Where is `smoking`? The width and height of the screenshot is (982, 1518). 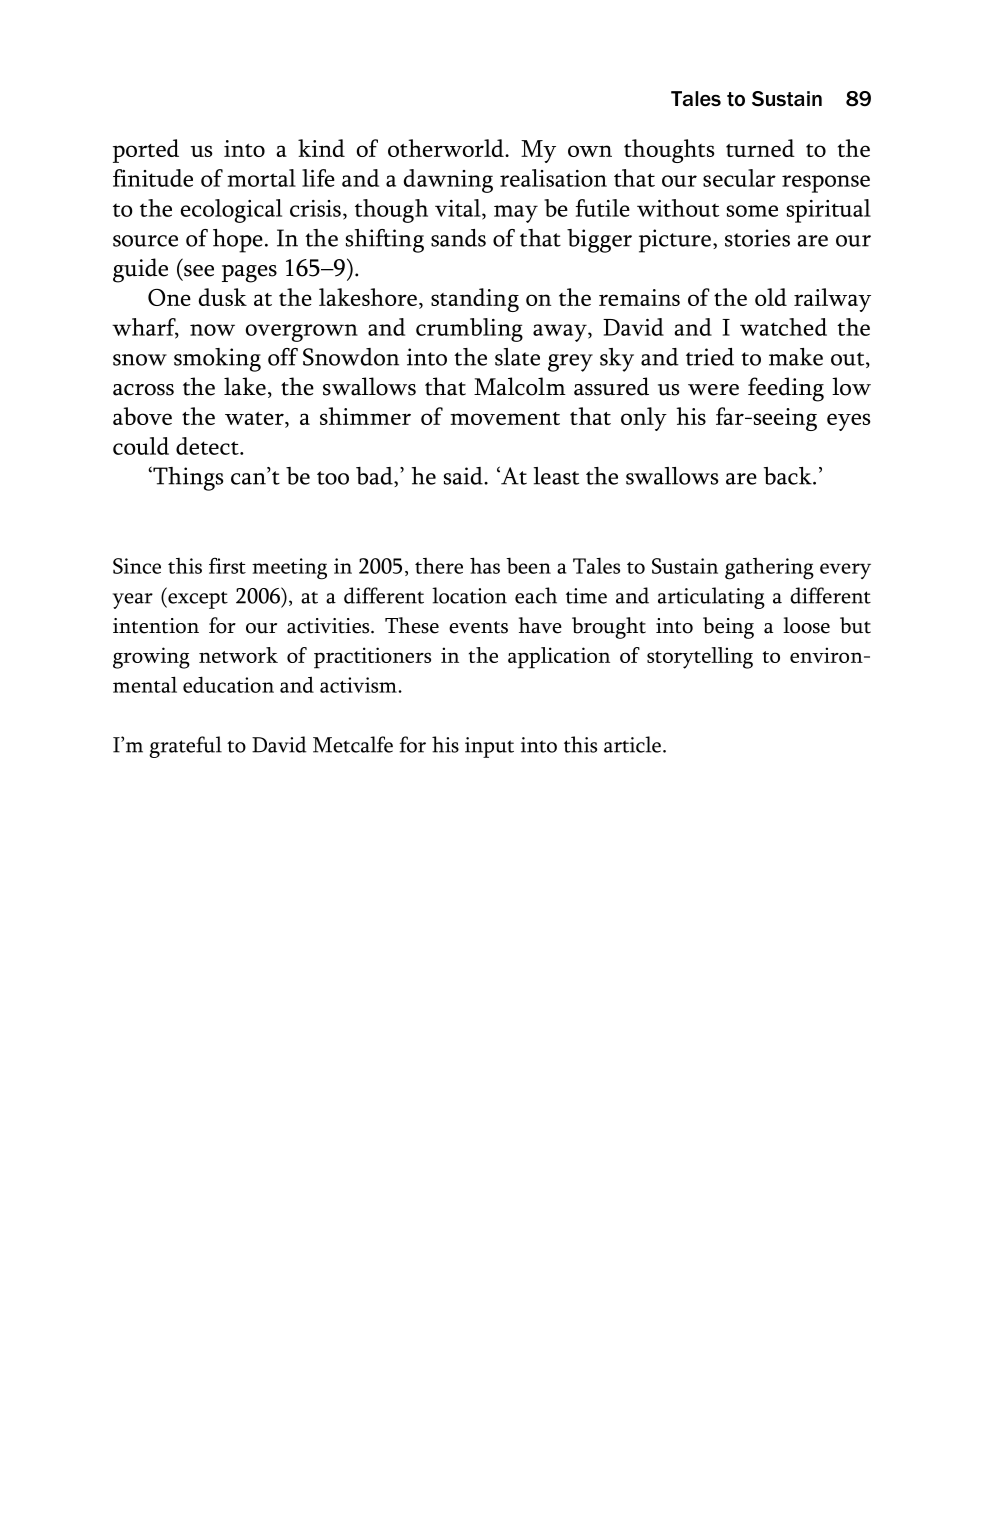 smoking is located at coordinates (217, 360).
